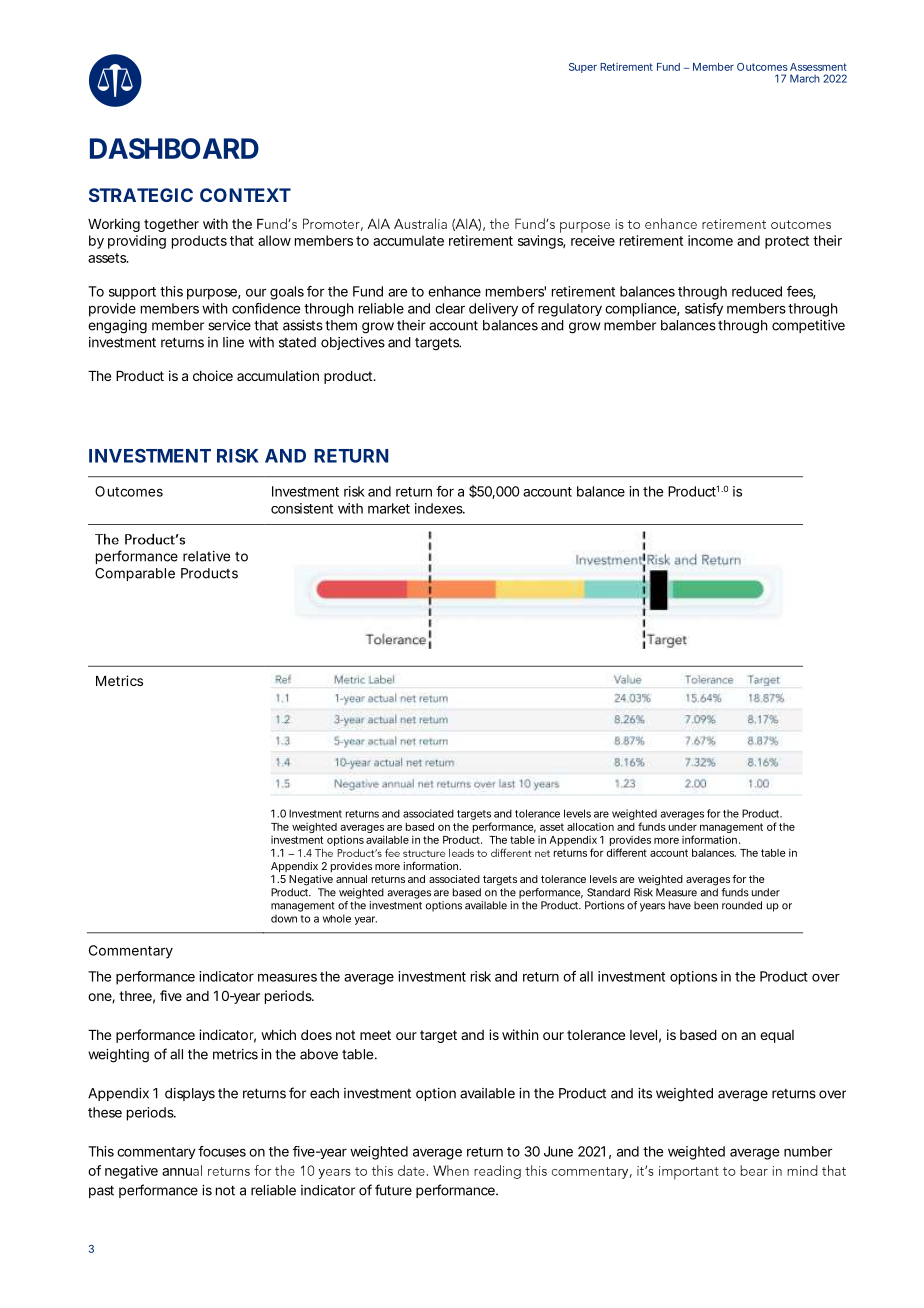 The height and width of the page is (1308, 924). What do you see at coordinates (590, 827) in the page?
I see `allocation` at bounding box center [590, 827].
